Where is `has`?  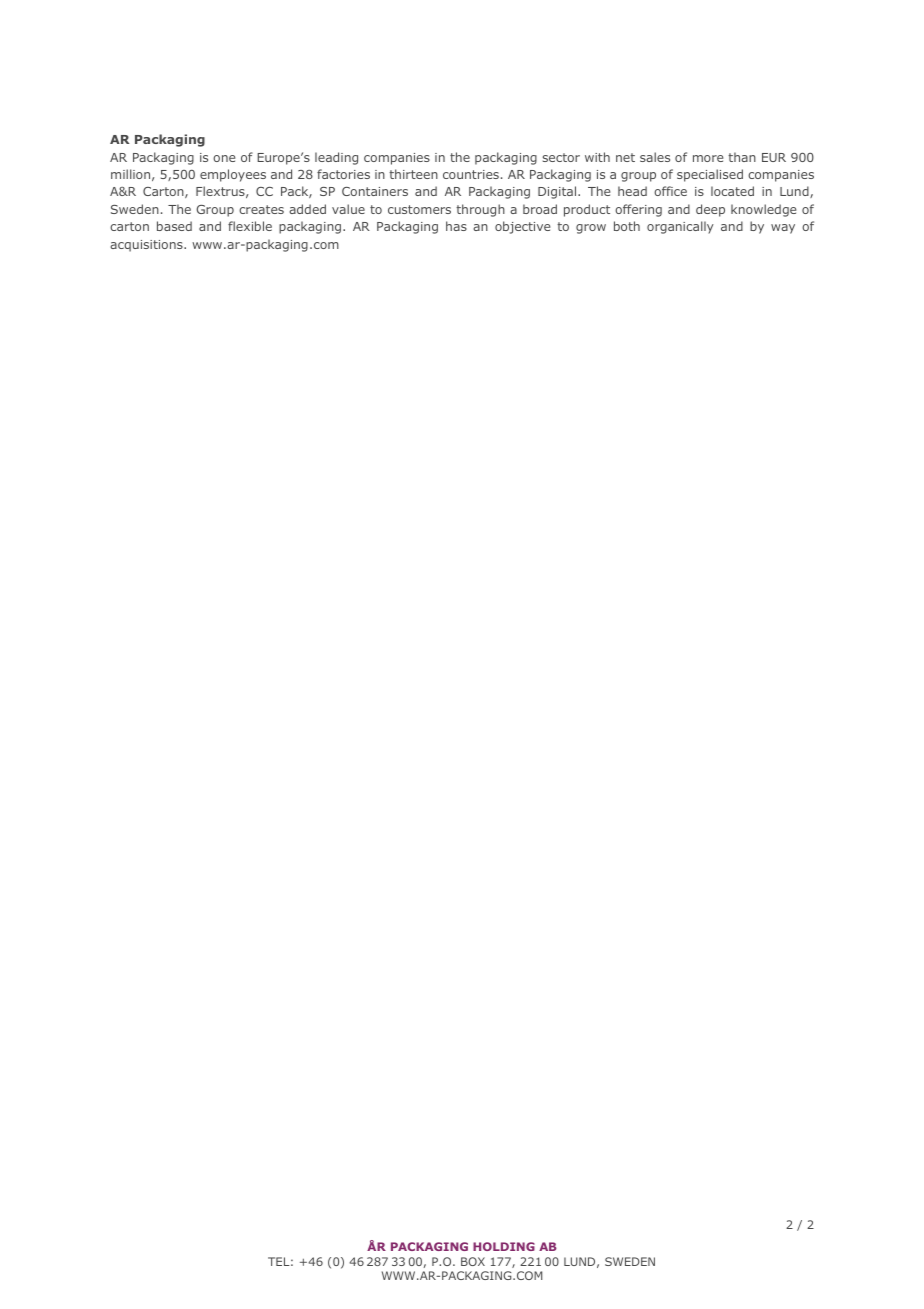 has is located at coordinates (456, 226).
